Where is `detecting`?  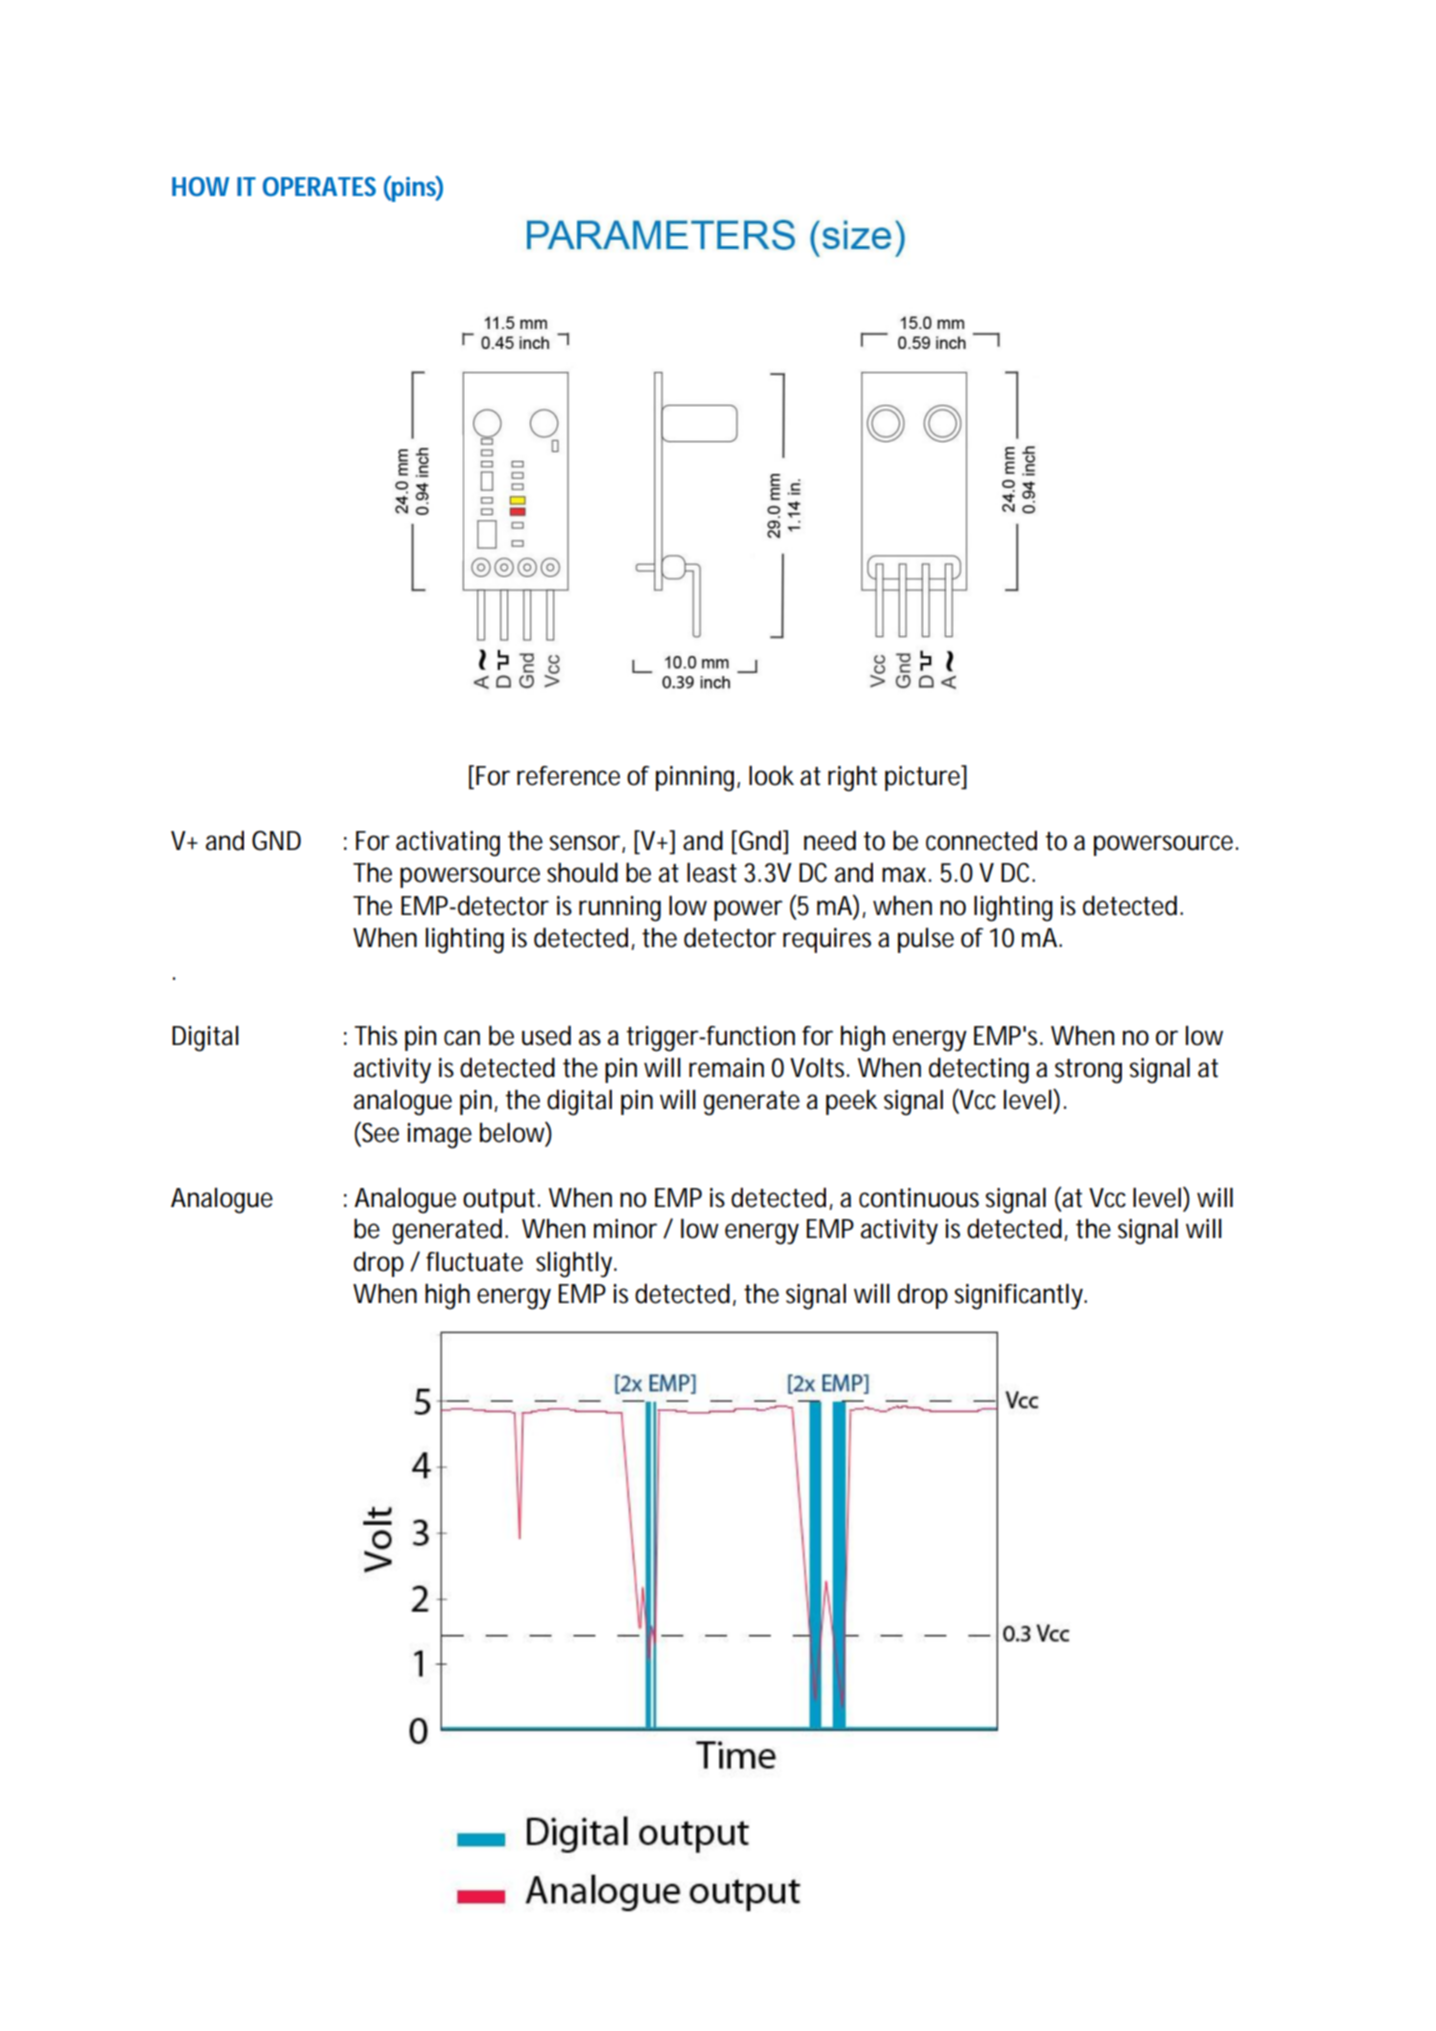
detecting is located at coordinates (979, 1070).
